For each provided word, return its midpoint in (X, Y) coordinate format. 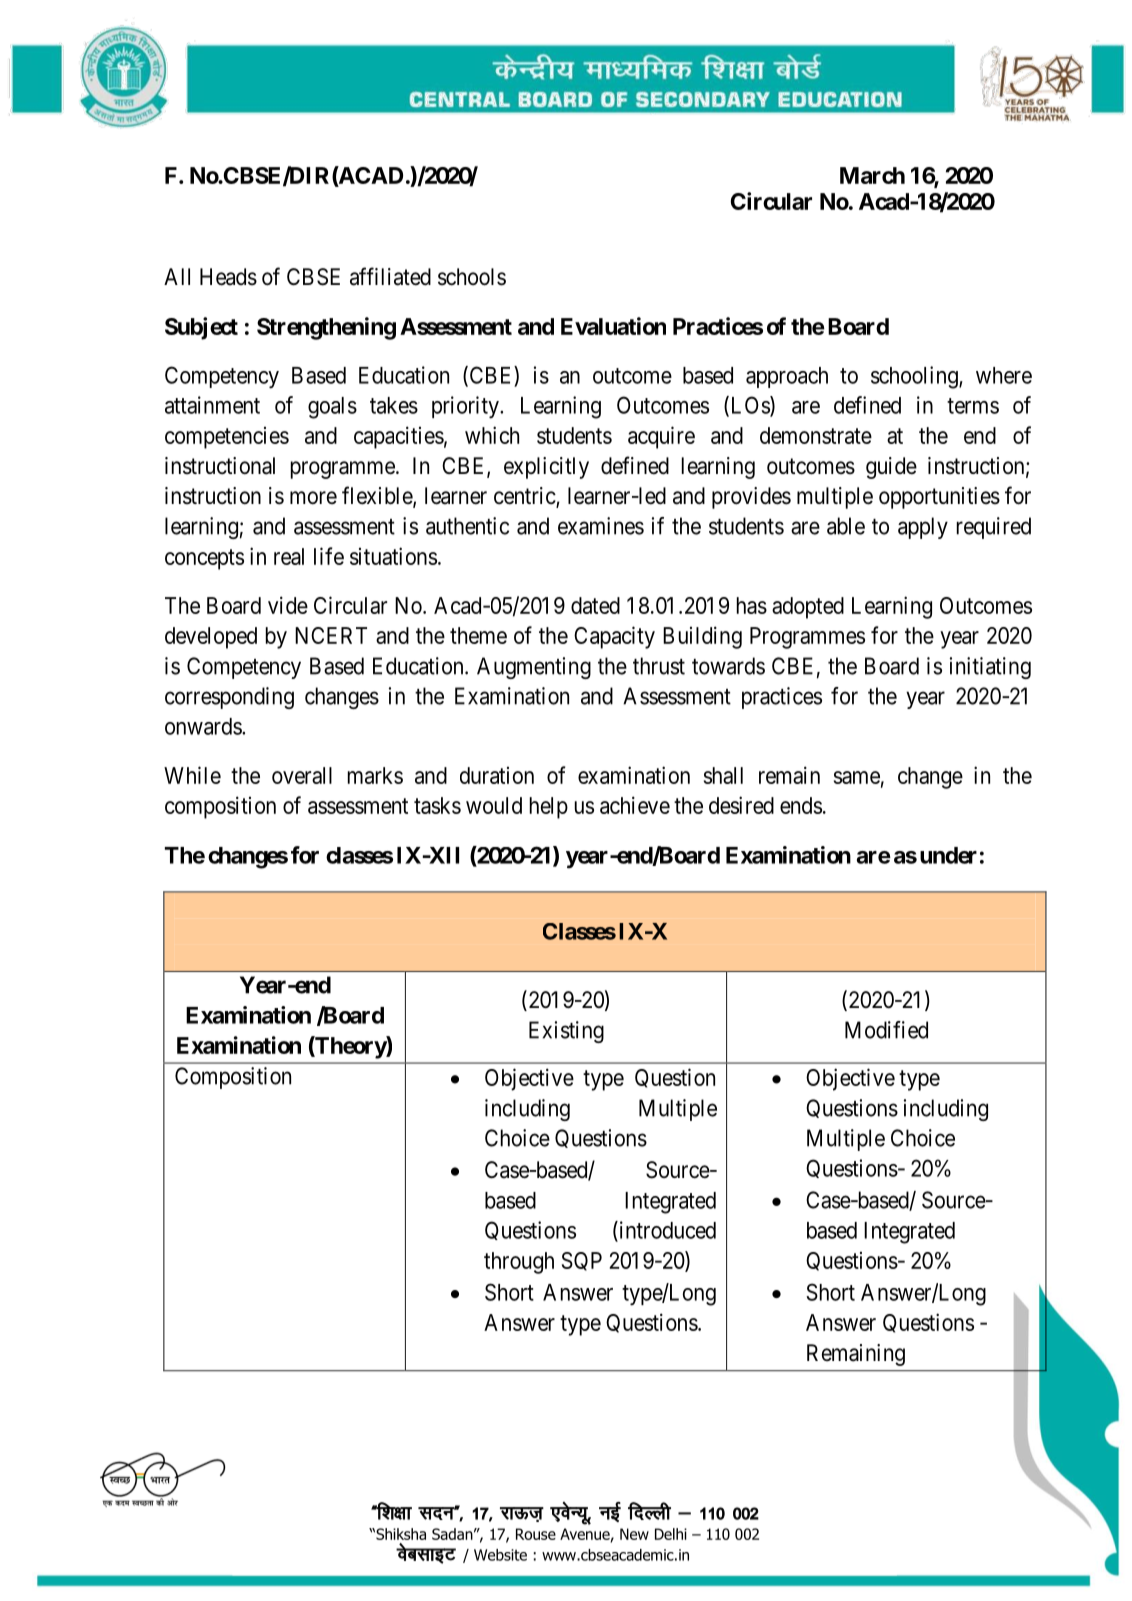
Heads (228, 277)
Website (500, 1555)
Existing (566, 1032)
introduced (666, 1231)
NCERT (331, 635)
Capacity (614, 637)
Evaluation (613, 326)
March (872, 175)
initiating (990, 668)
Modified (886, 1030)
